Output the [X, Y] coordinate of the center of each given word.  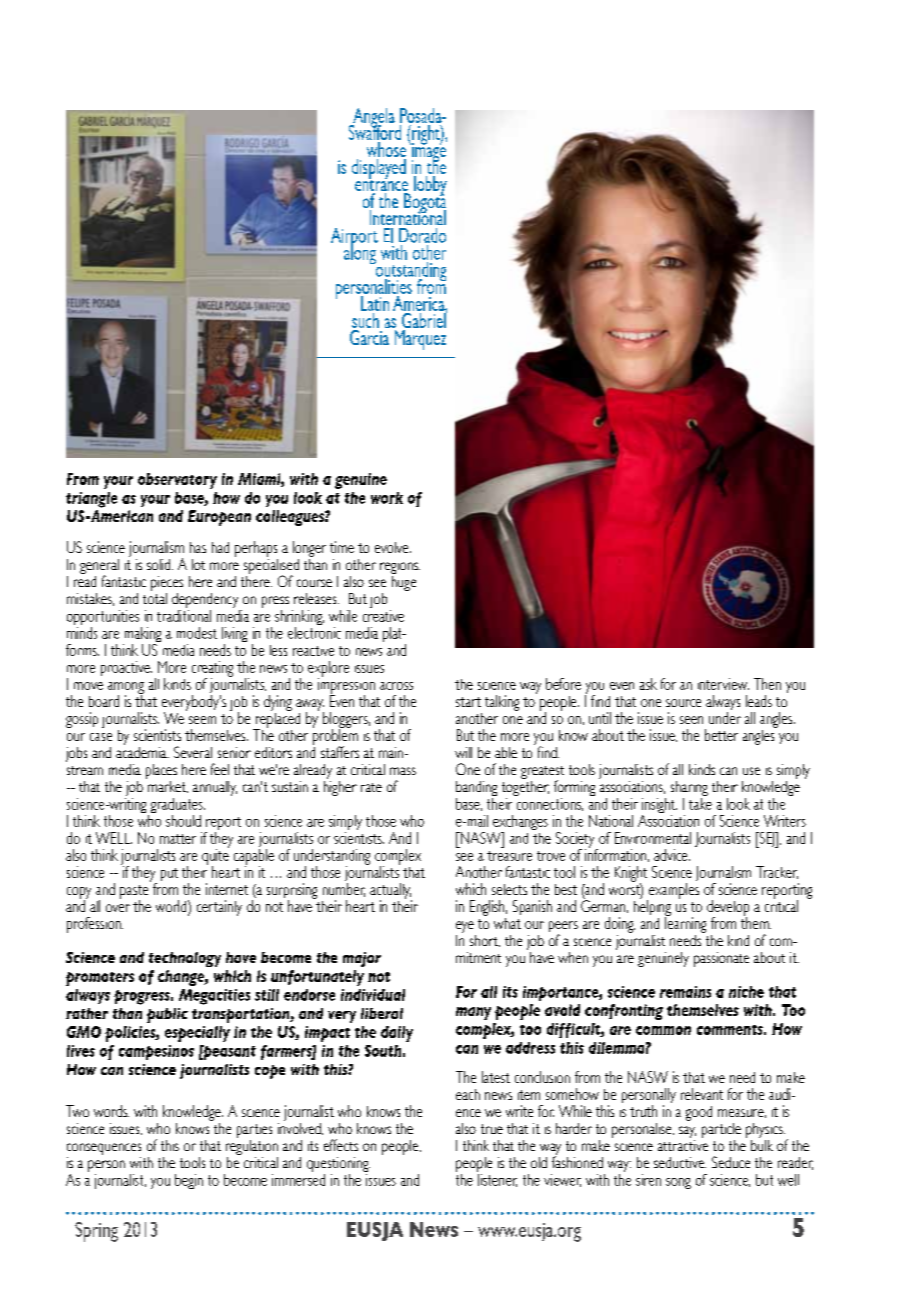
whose [388, 149]
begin [189, 1181]
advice [672, 855]
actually [391, 892]
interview [723, 684]
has [198, 547]
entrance [381, 185]
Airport [354, 239]
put [169, 874]
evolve [393, 547]
